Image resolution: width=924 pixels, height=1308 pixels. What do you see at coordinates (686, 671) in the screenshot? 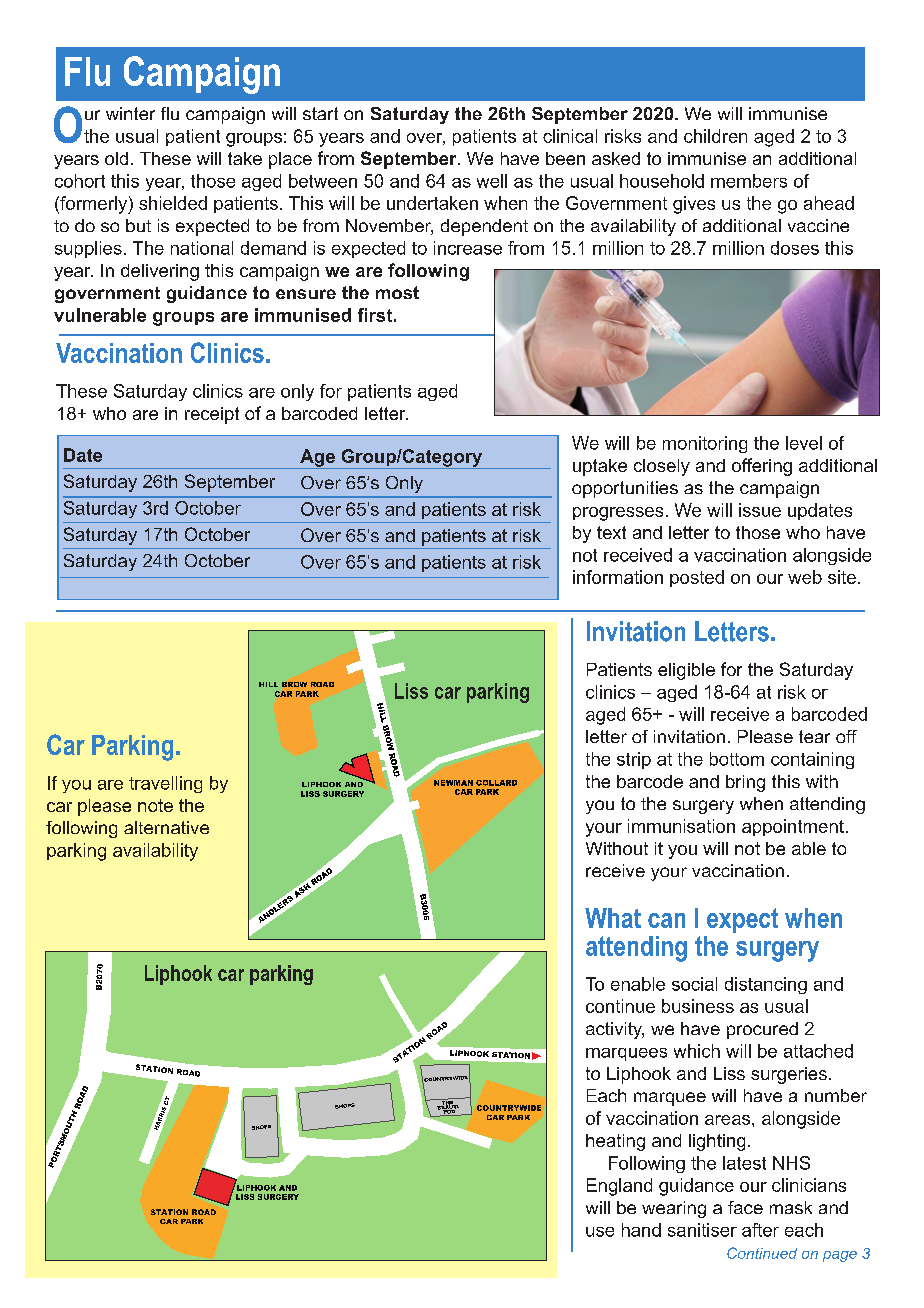
I see `eligible` at bounding box center [686, 671].
